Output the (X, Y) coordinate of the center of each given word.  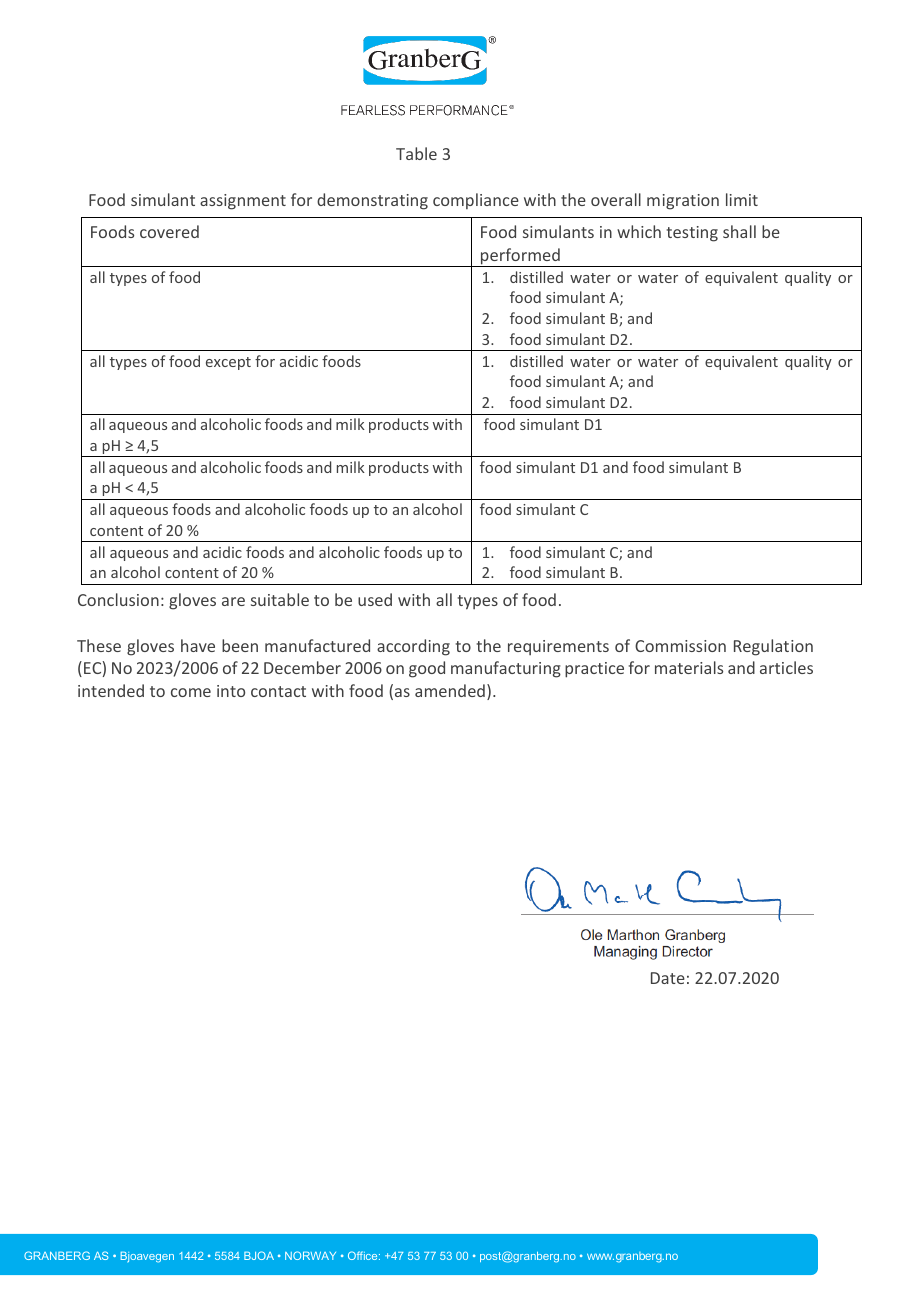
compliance (476, 201)
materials (689, 667)
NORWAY (310, 1255)
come (191, 692)
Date (668, 978)
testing (692, 234)
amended (450, 690)
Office (364, 1255)
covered (169, 231)
